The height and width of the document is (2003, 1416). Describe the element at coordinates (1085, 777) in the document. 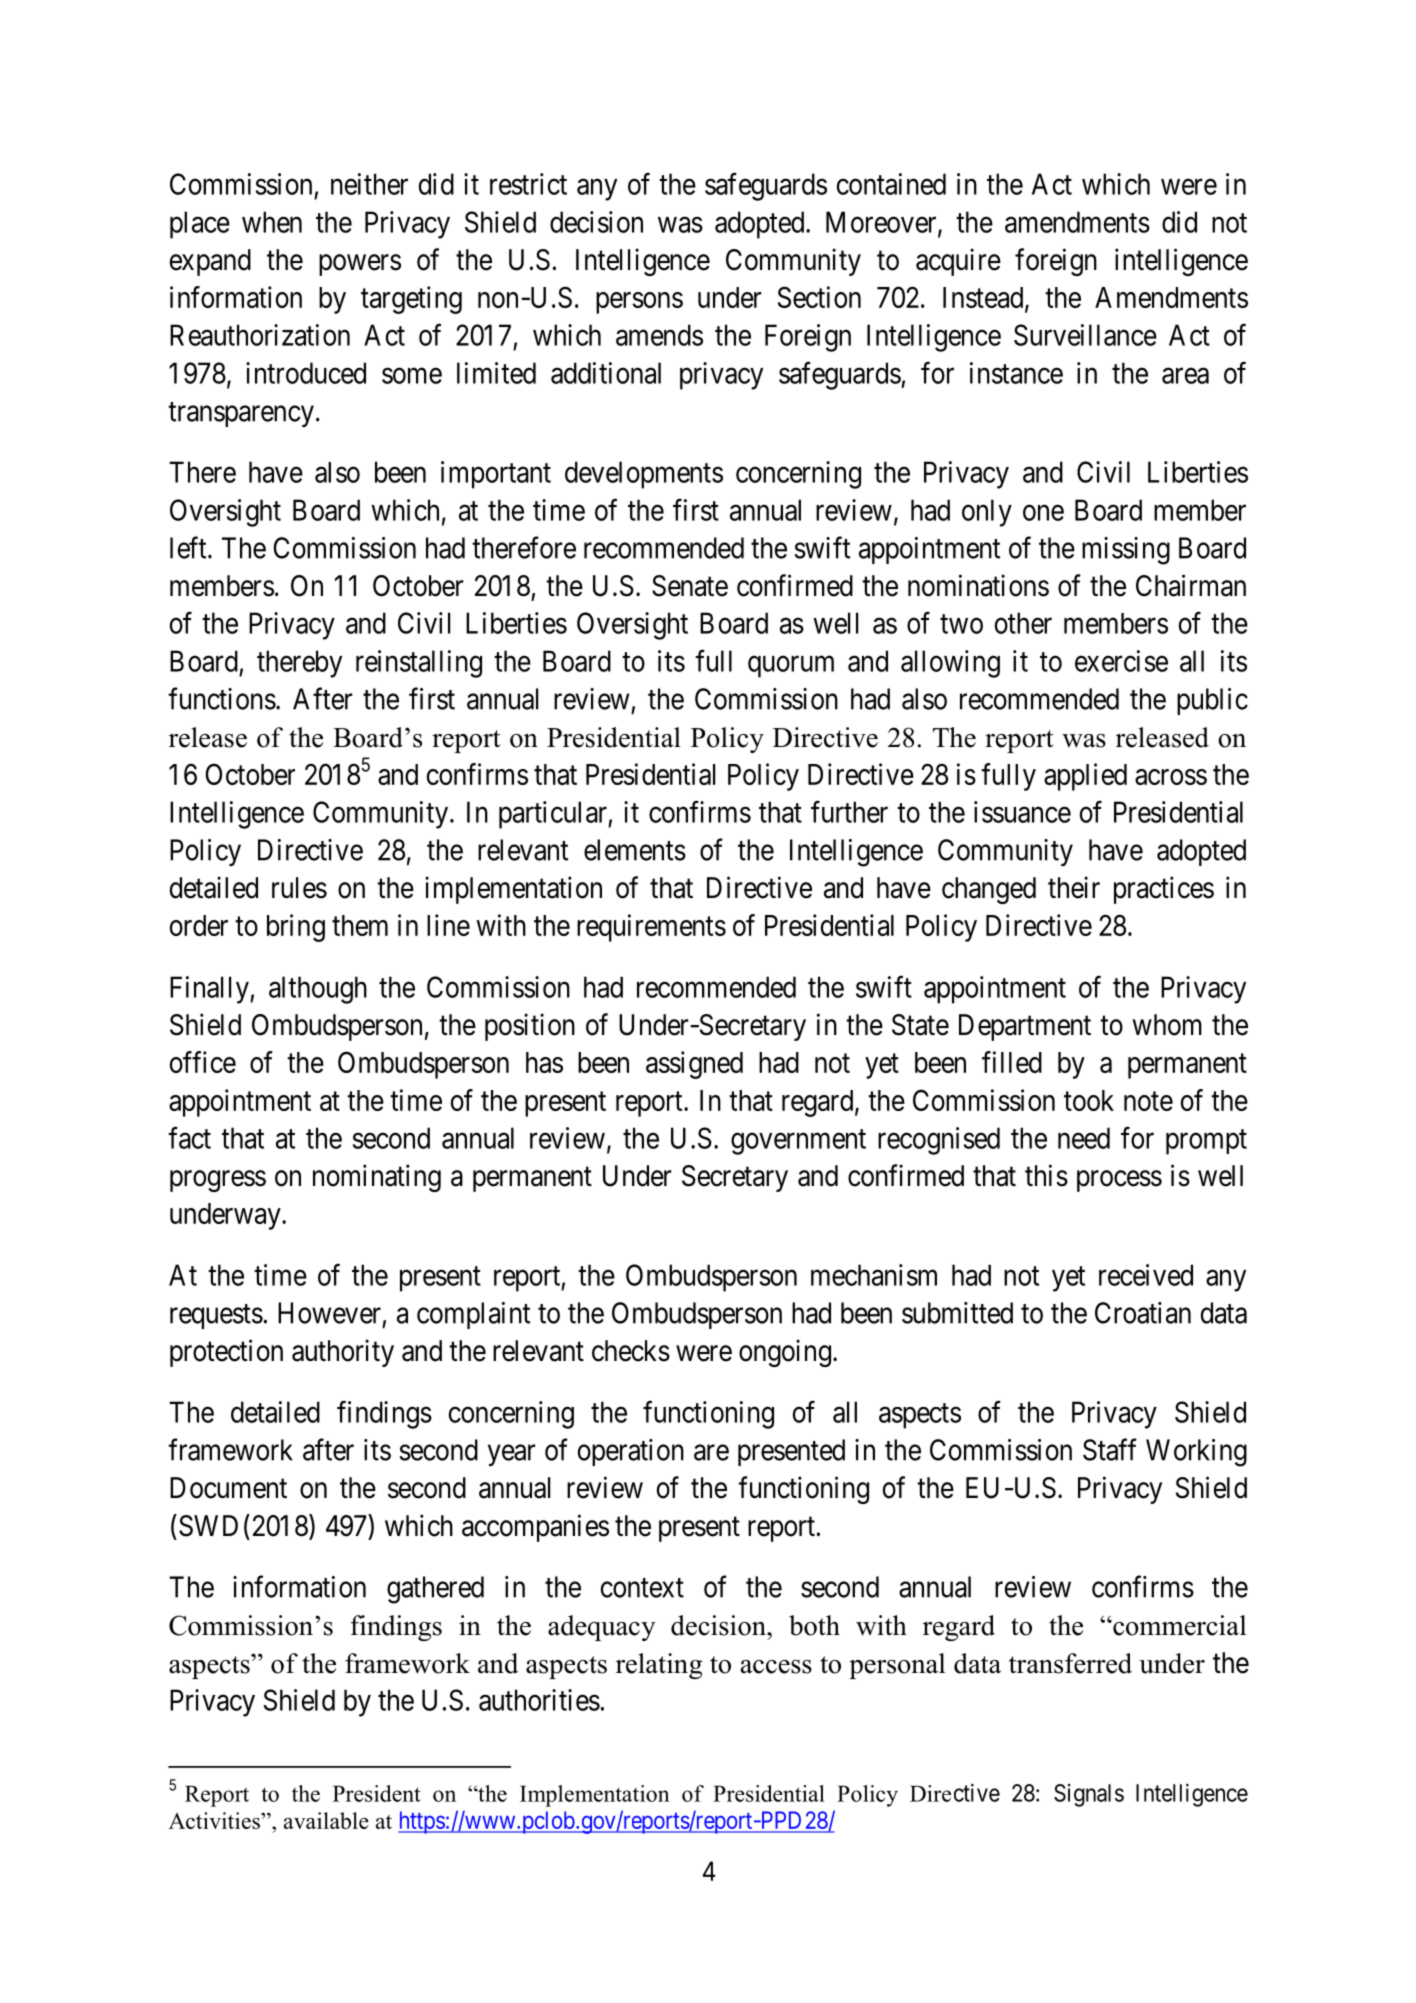

I see `applied` at that location.
